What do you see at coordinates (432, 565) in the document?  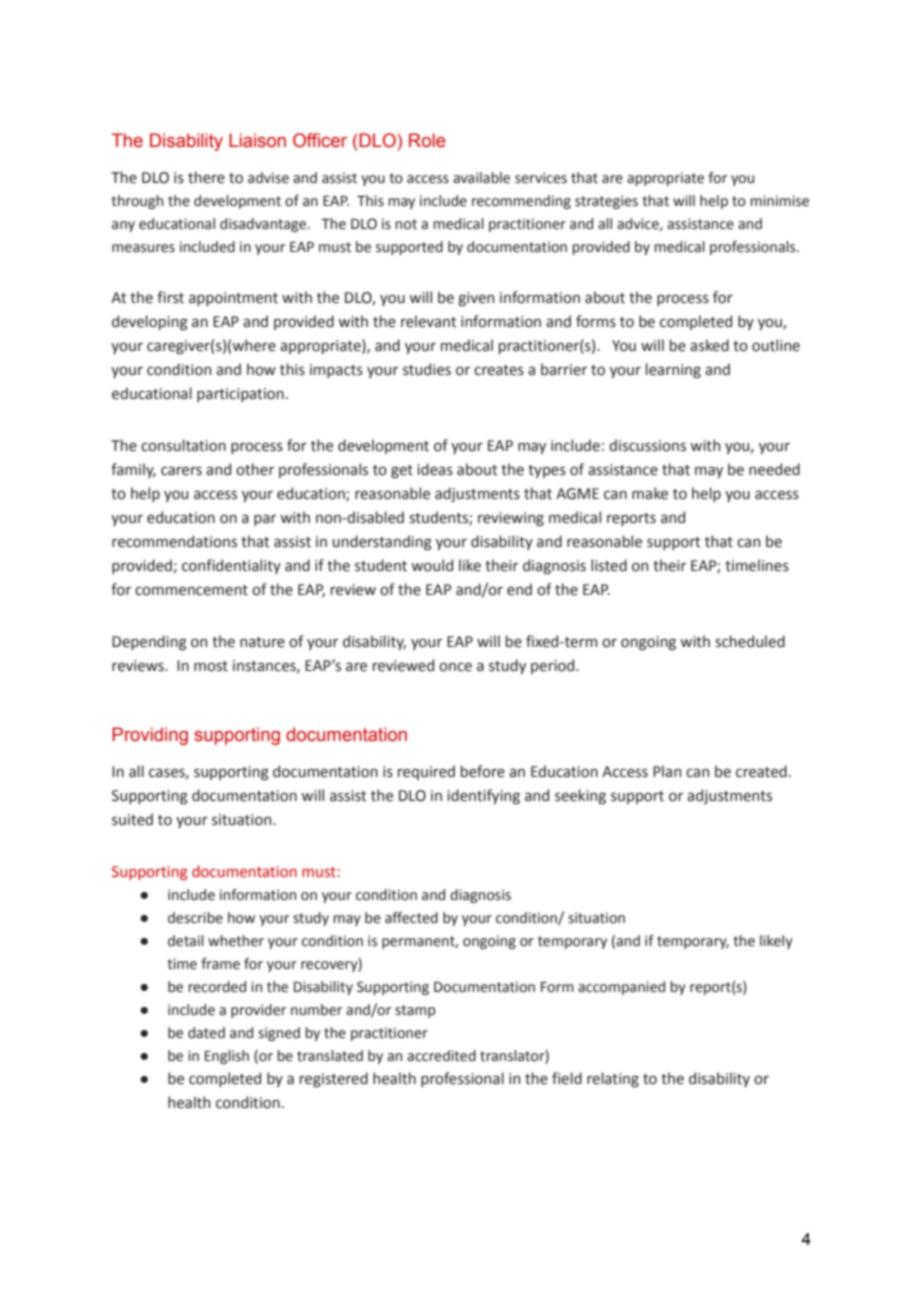 I see `would` at bounding box center [432, 565].
